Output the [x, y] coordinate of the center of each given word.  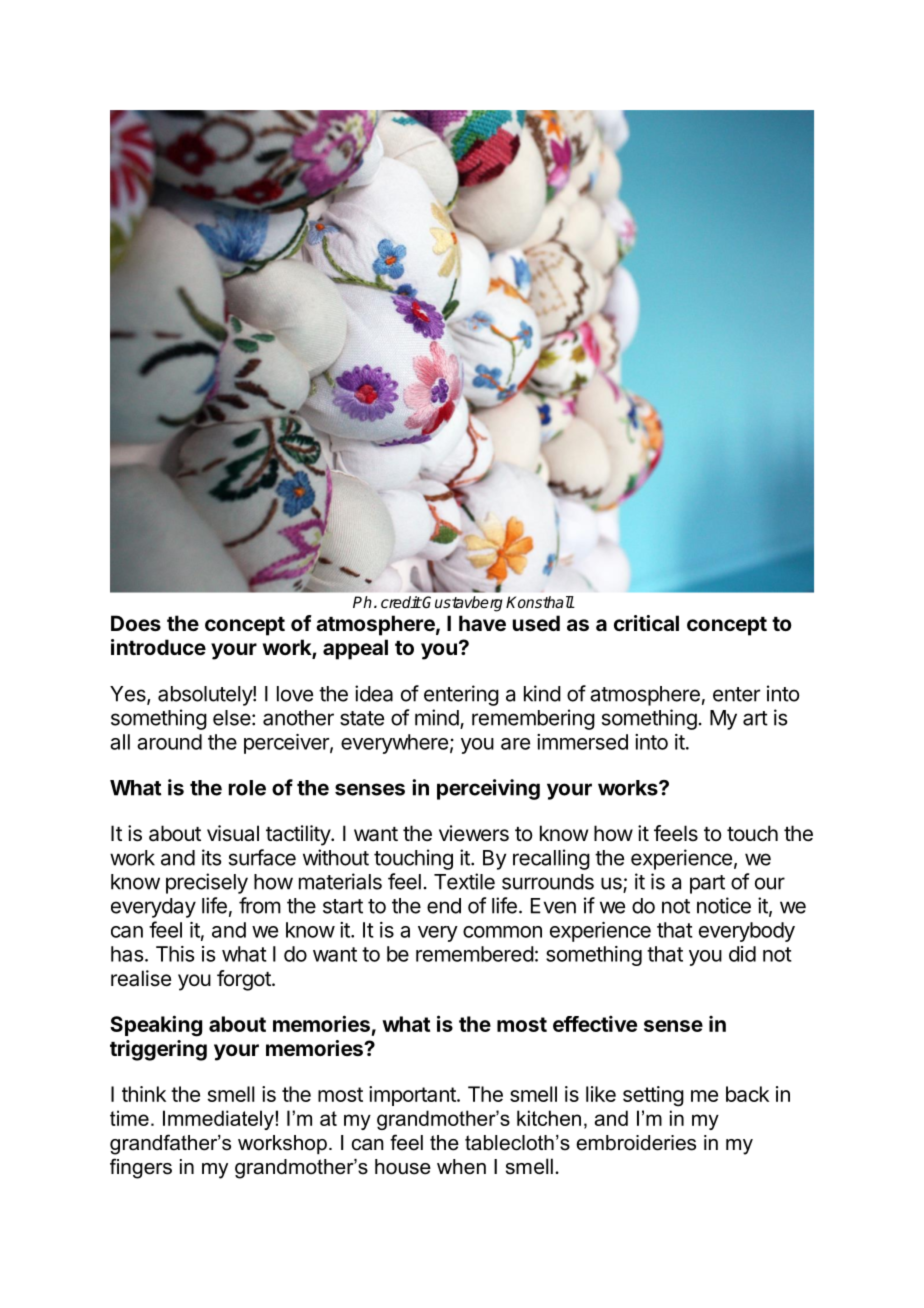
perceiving [488, 789]
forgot [245, 980]
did [742, 954]
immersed [582, 742]
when [461, 1167]
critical [646, 623]
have [482, 623]
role [247, 788]
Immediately [219, 1120]
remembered [475, 954]
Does [136, 623]
